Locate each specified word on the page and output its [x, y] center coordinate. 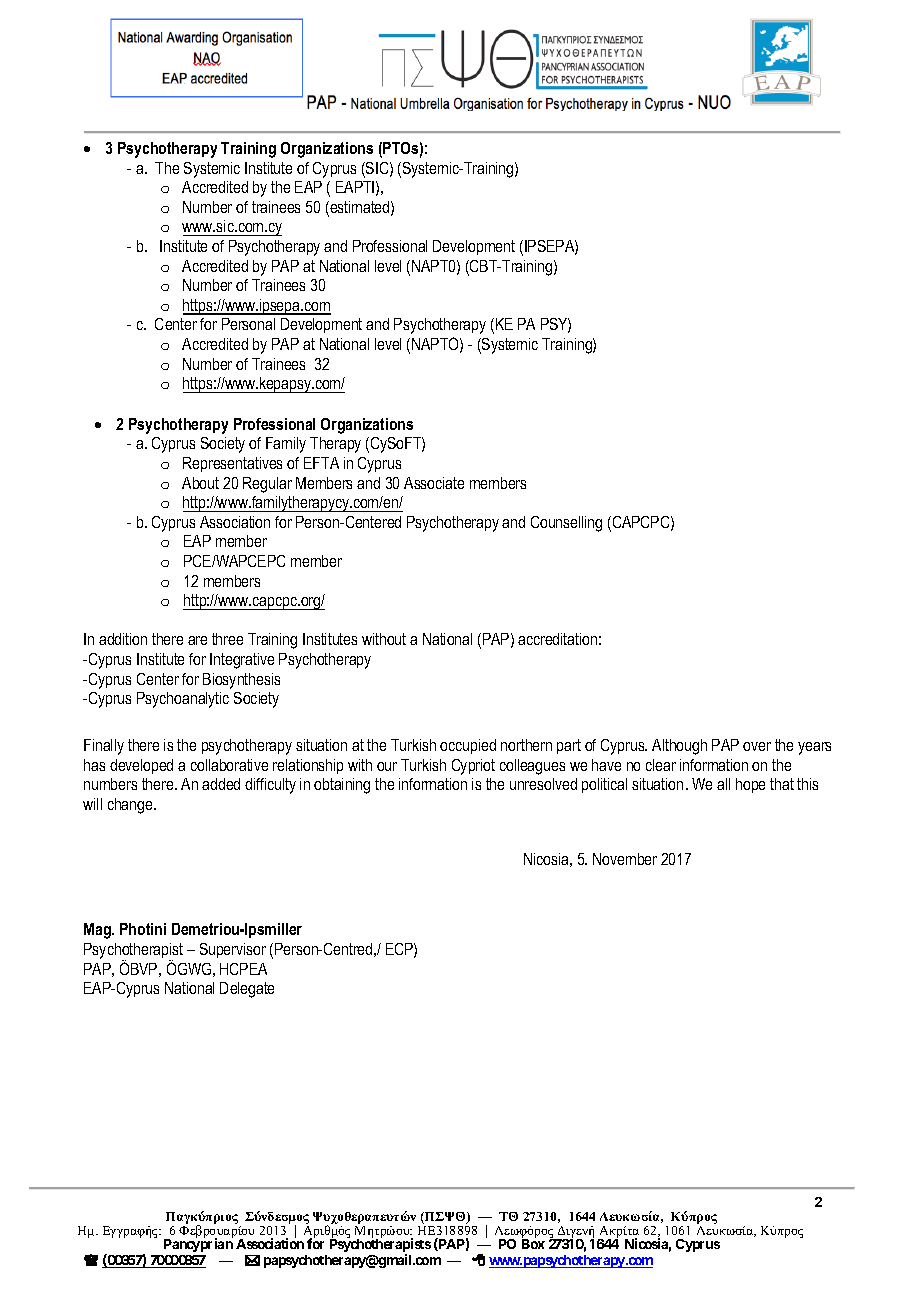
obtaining [342, 786]
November [625, 859]
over [757, 746]
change [131, 806]
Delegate [247, 990]
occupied [468, 746]
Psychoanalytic [183, 700]
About [200, 483]
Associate [434, 483]
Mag [98, 931]
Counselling [566, 524]
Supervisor [233, 950]
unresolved [543, 784]
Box [533, 1244]
